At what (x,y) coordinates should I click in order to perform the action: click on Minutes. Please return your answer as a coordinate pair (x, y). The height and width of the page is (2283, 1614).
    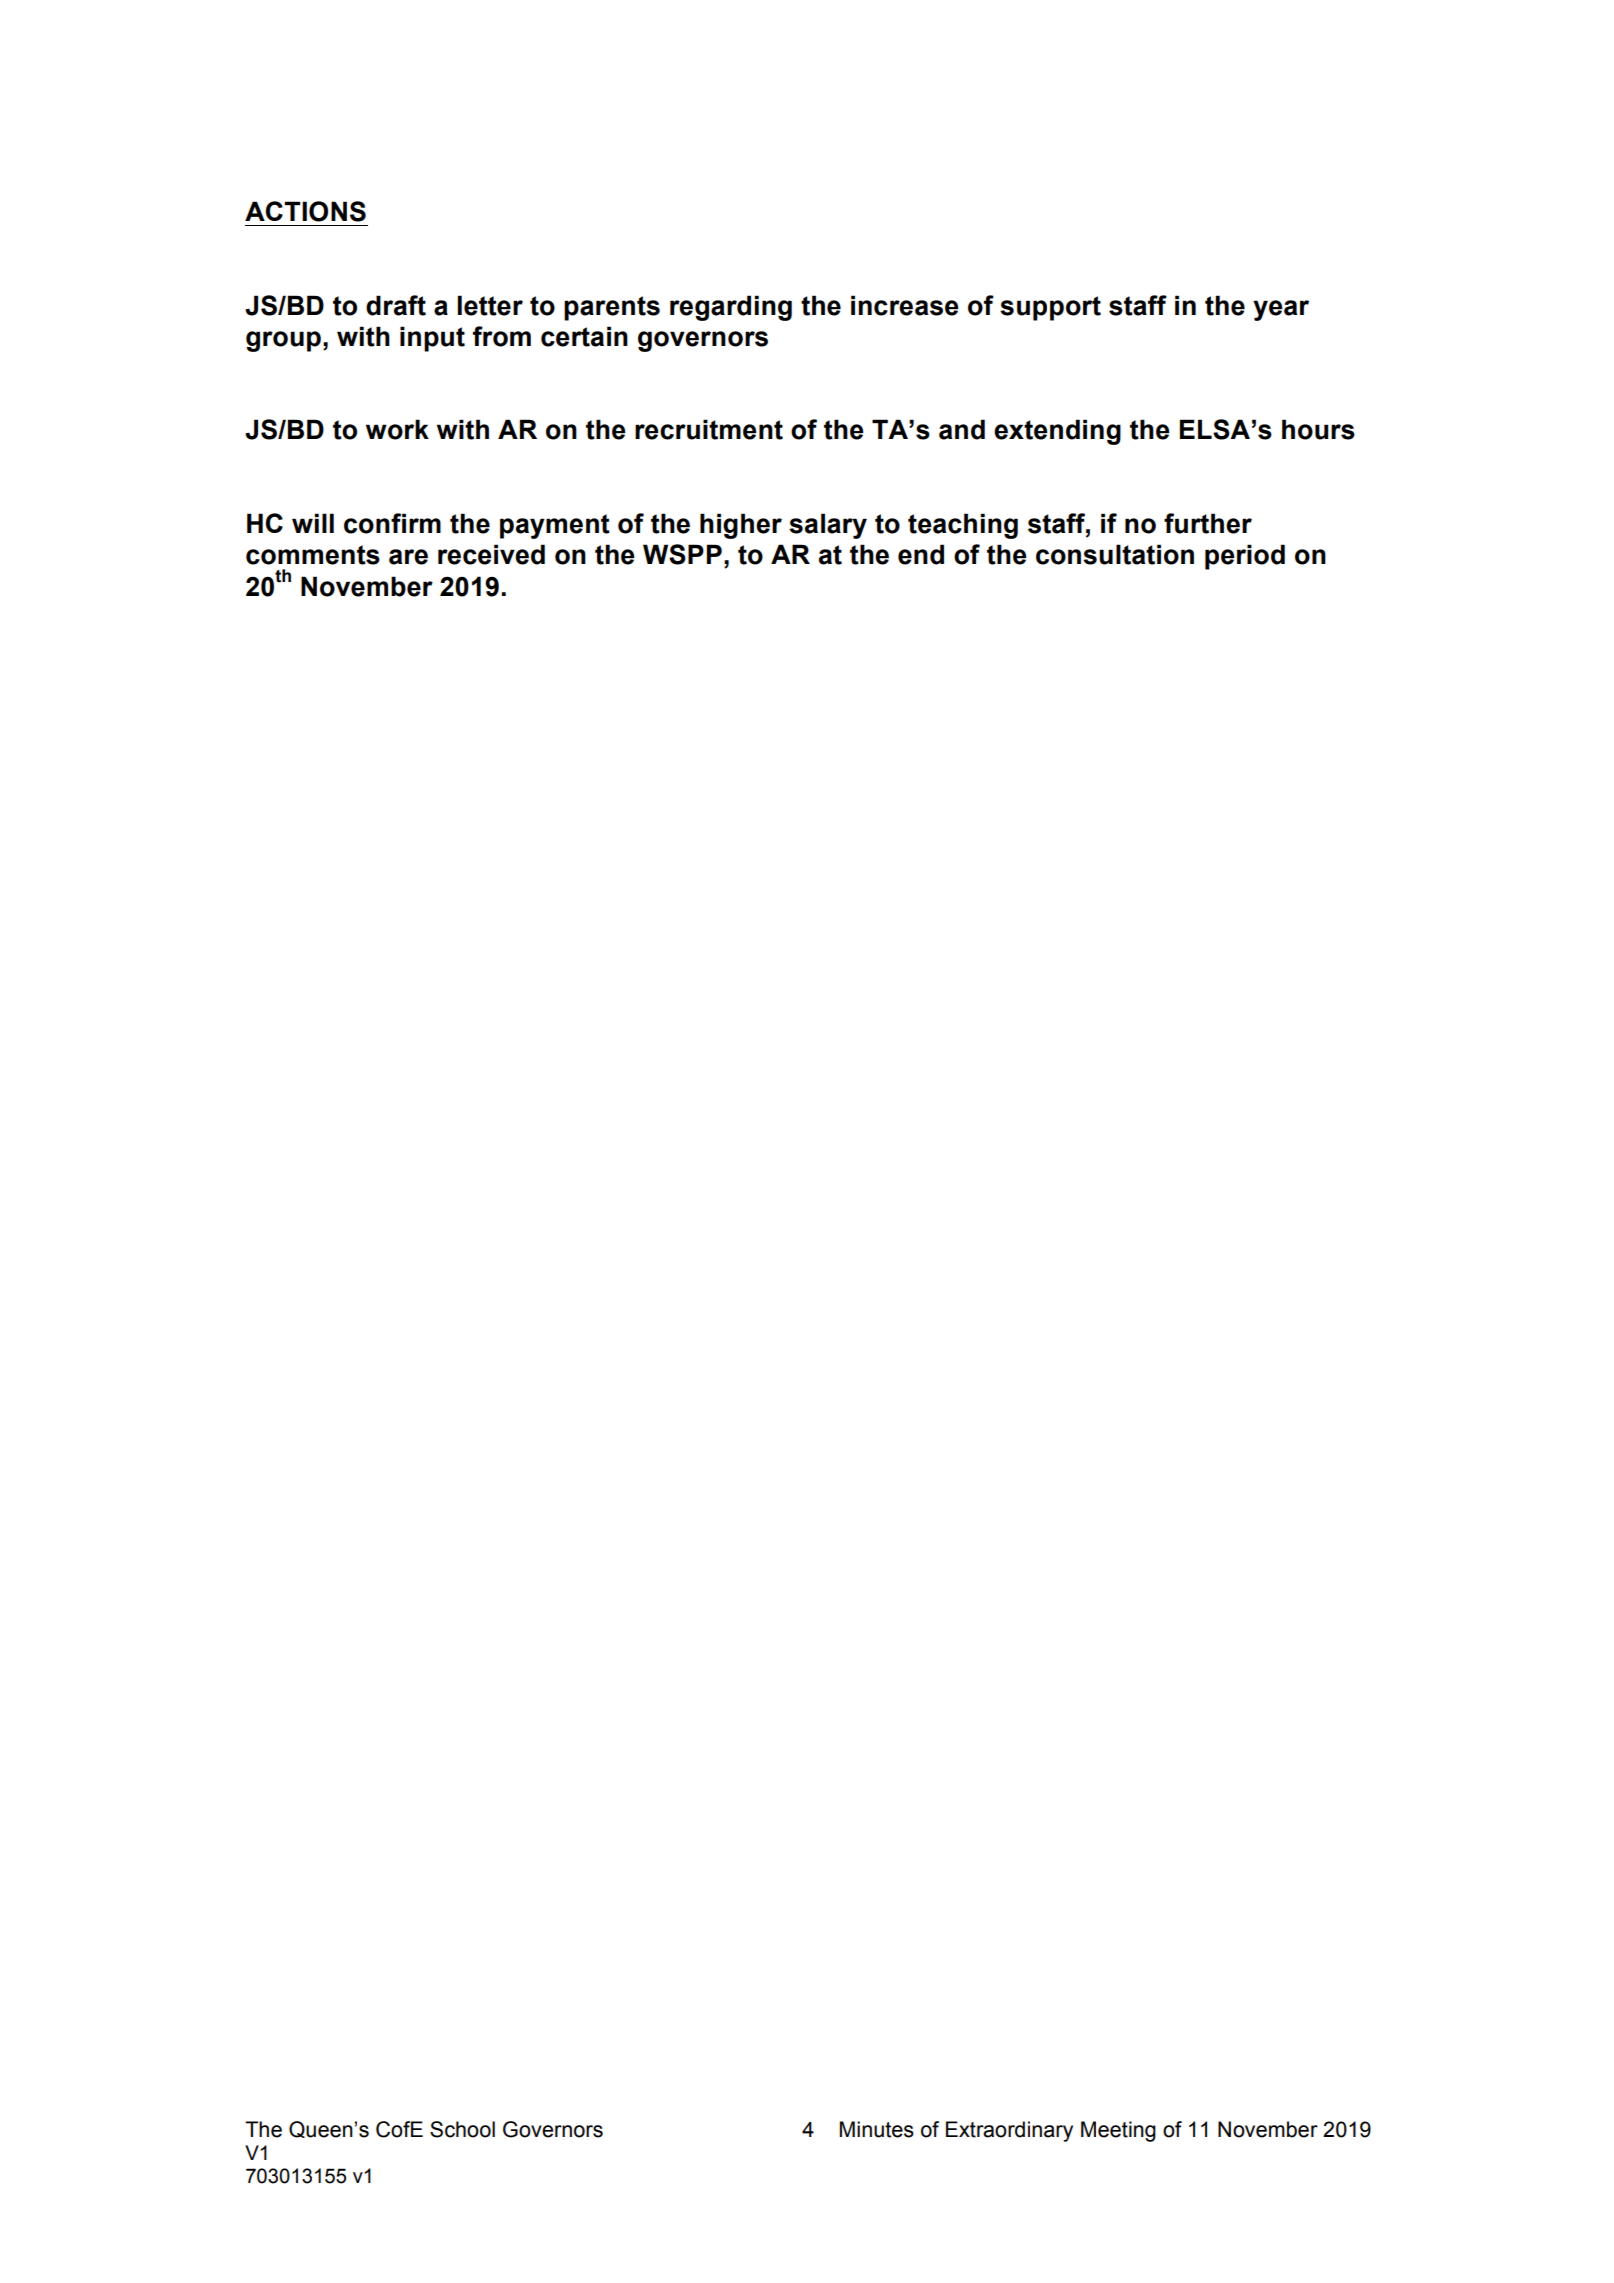
    Looking at the image, I should click on (877, 2129).
